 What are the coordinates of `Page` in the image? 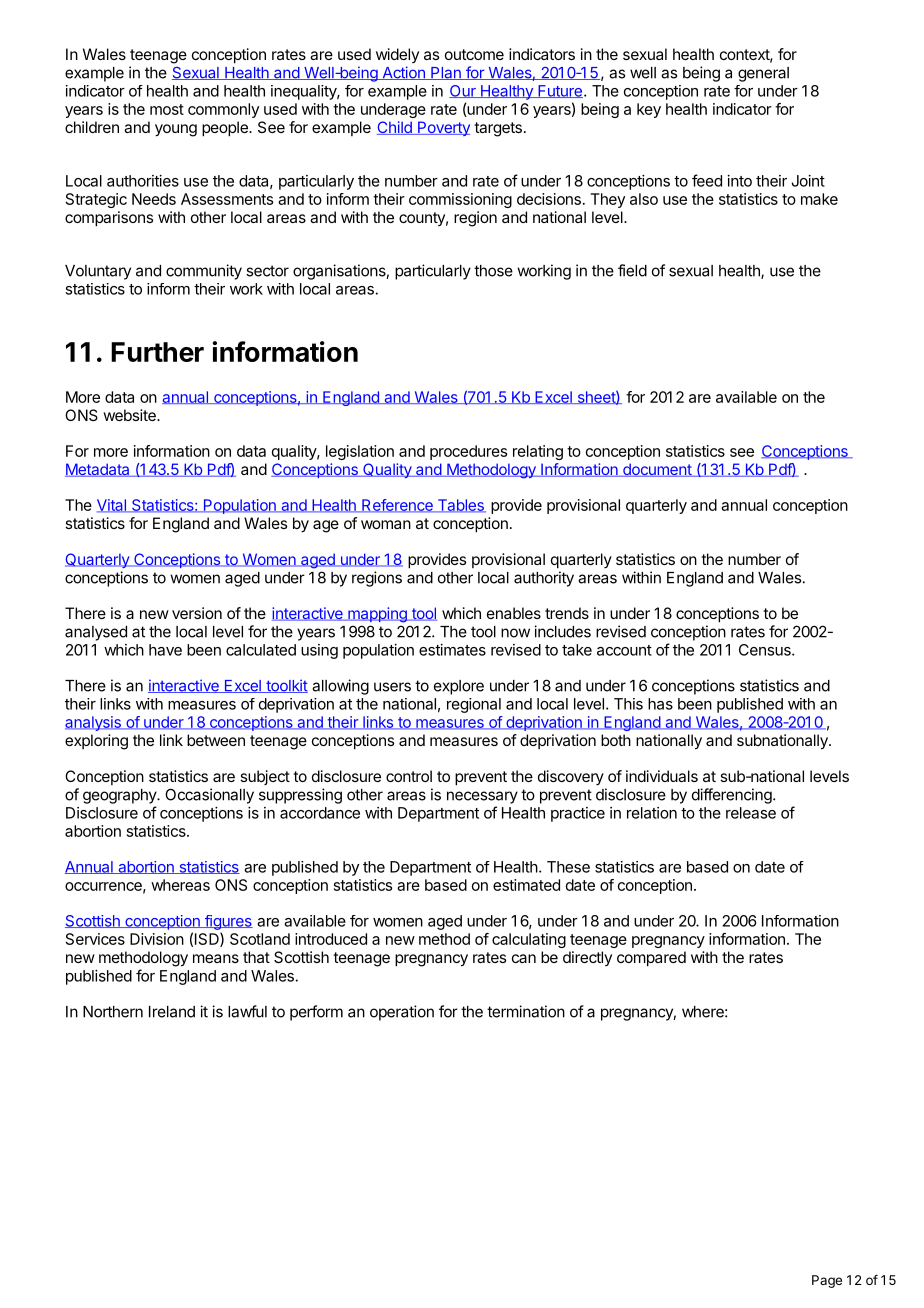 It's located at (827, 1281).
